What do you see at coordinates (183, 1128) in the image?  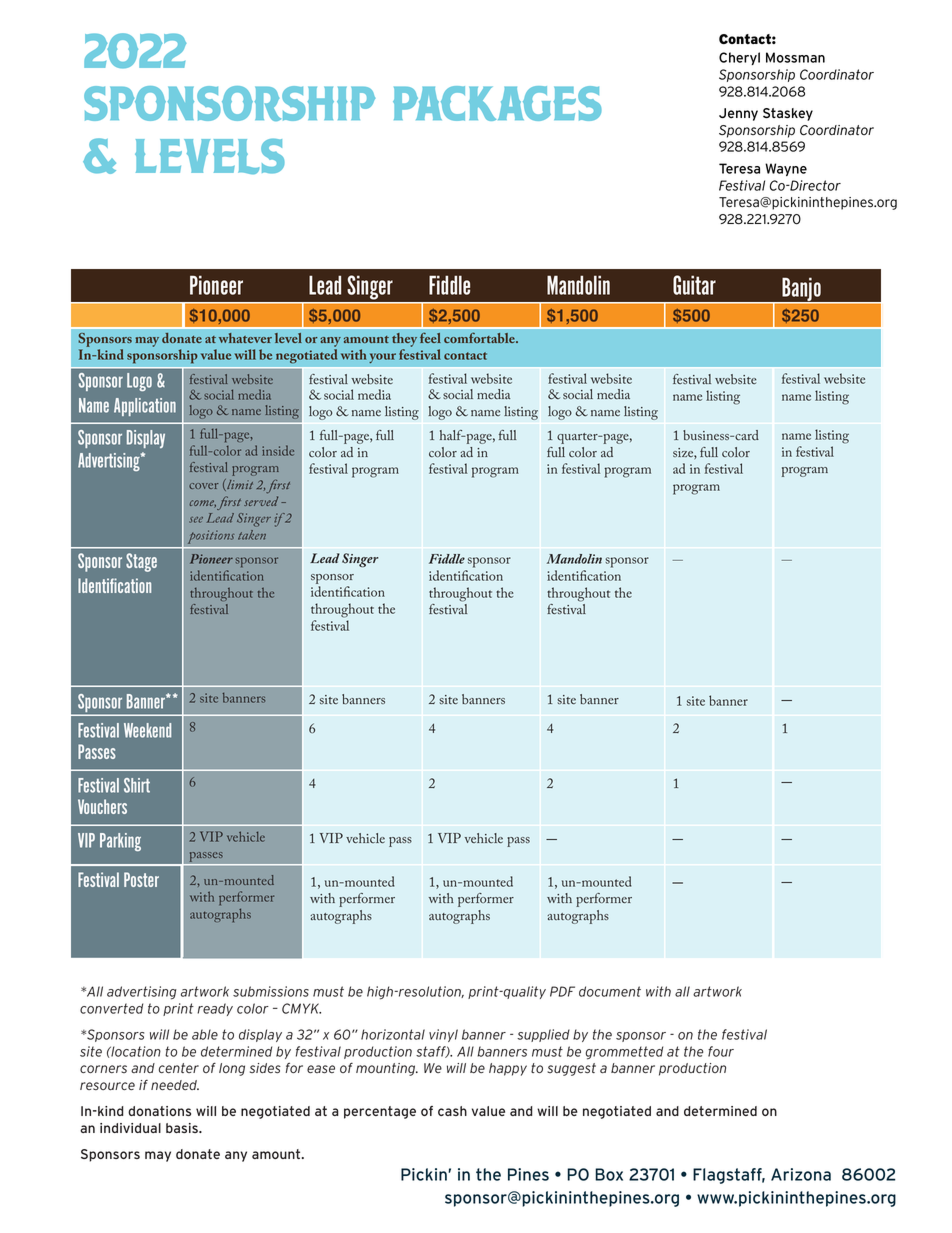 I see `basis` at bounding box center [183, 1128].
